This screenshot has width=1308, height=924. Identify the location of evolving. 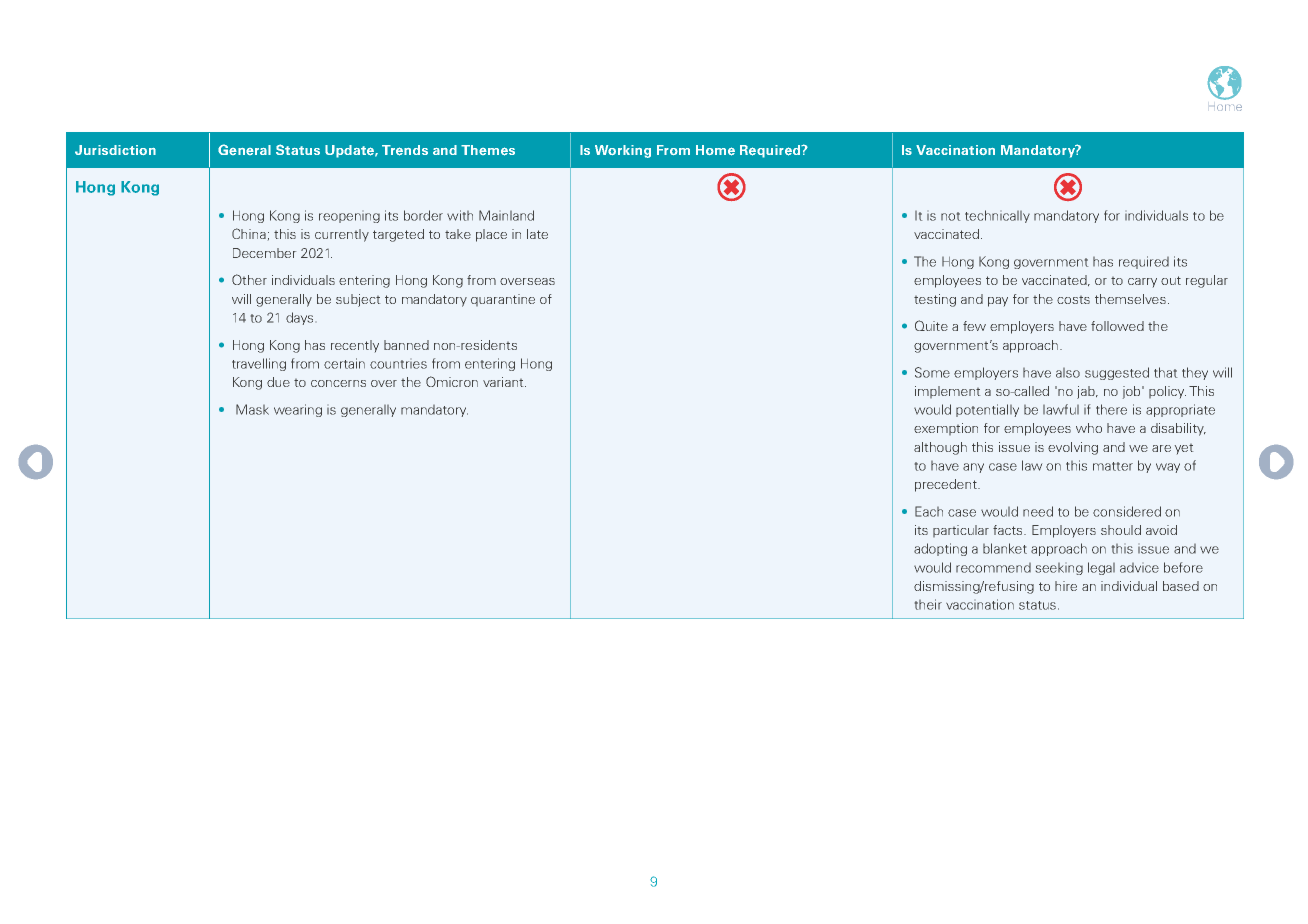
(1073, 448).
